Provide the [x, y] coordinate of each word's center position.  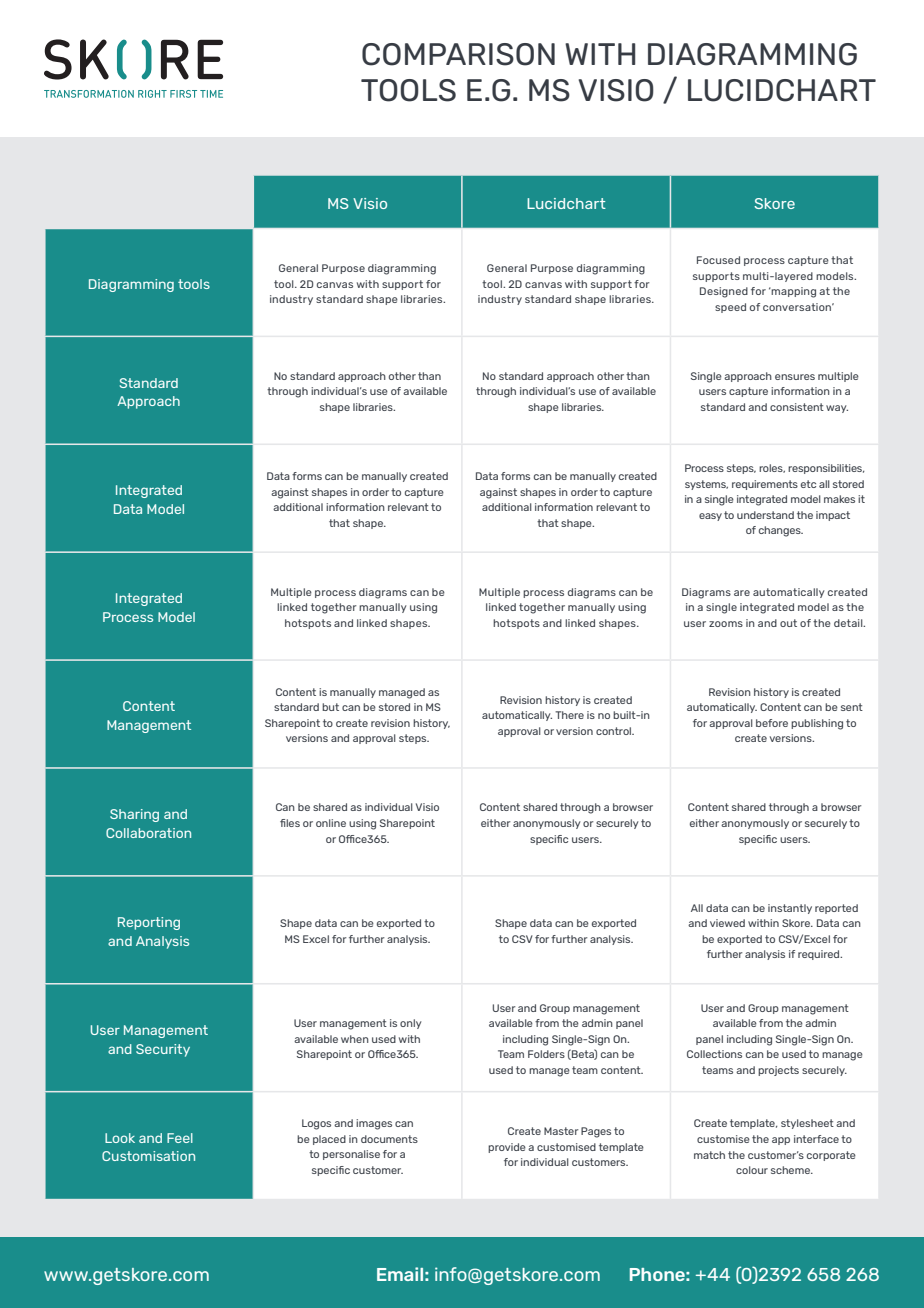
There [569, 715]
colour [752, 1170]
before [772, 723]
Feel [180, 1138]
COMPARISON [458, 54]
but [330, 707]
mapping [793, 292]
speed [730, 308]
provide [507, 1148]
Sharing [134, 815]
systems [706, 485]
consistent [797, 407]
